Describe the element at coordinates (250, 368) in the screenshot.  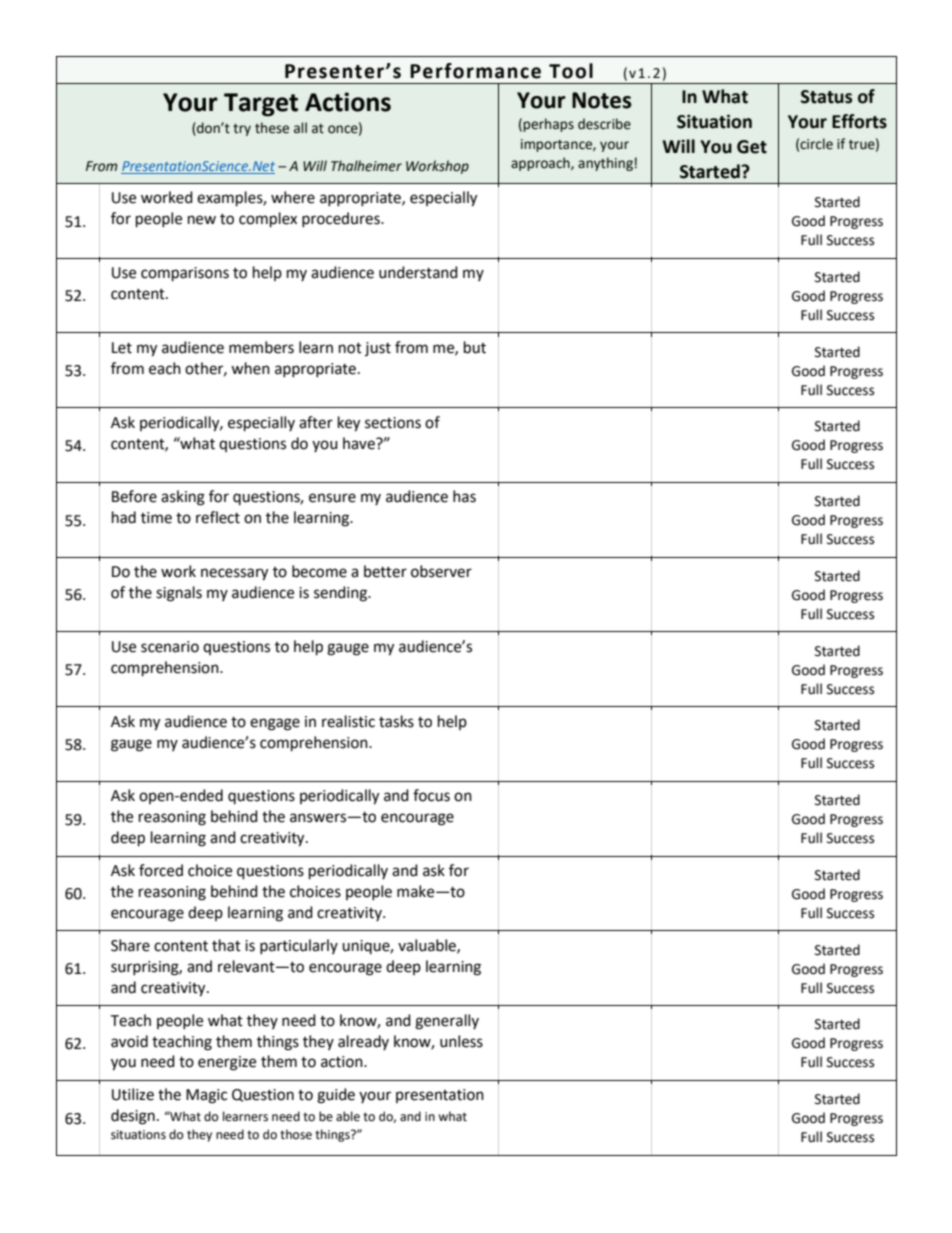
I see `when` at that location.
